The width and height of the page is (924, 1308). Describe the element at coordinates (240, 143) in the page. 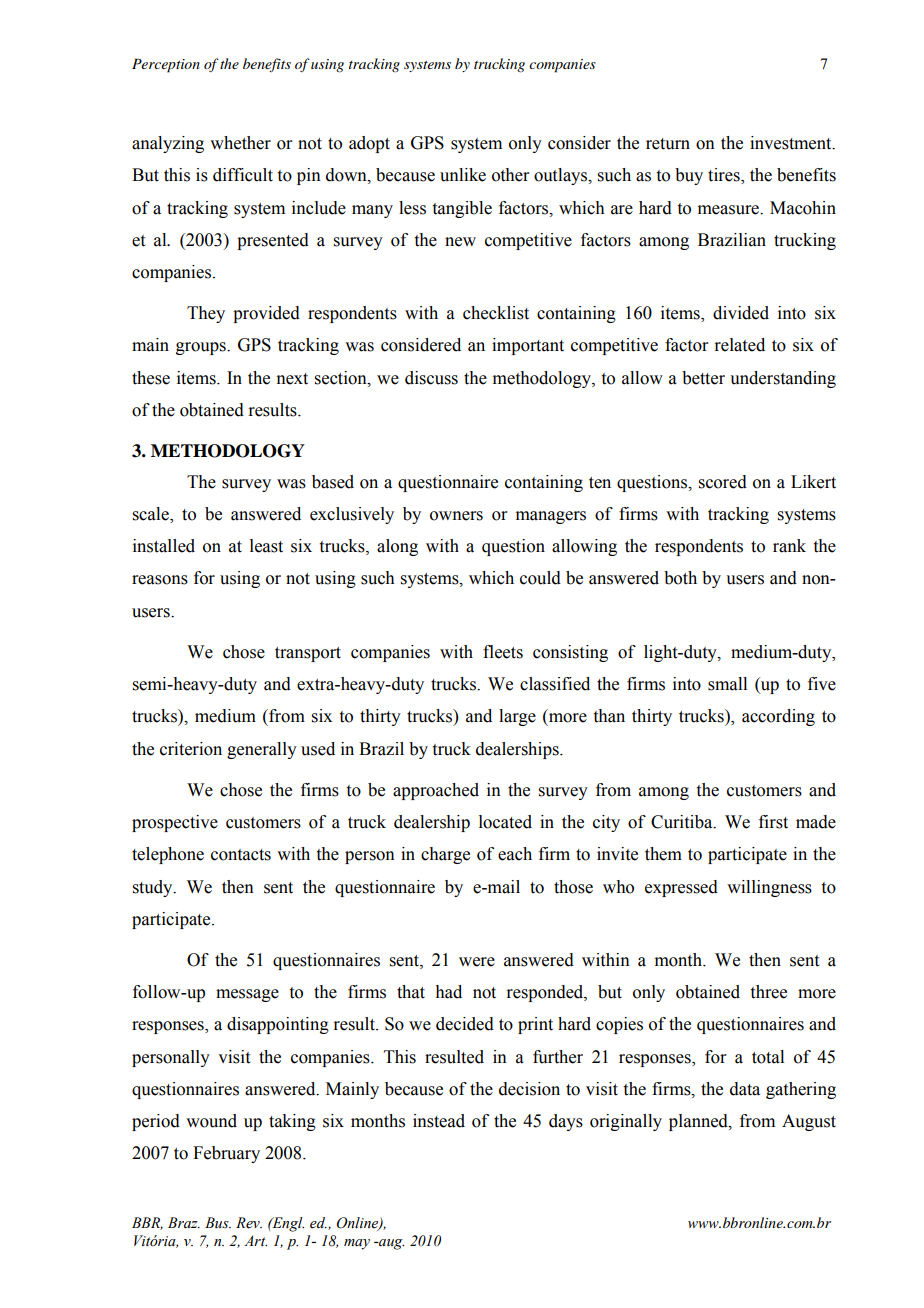

I see `whether` at that location.
